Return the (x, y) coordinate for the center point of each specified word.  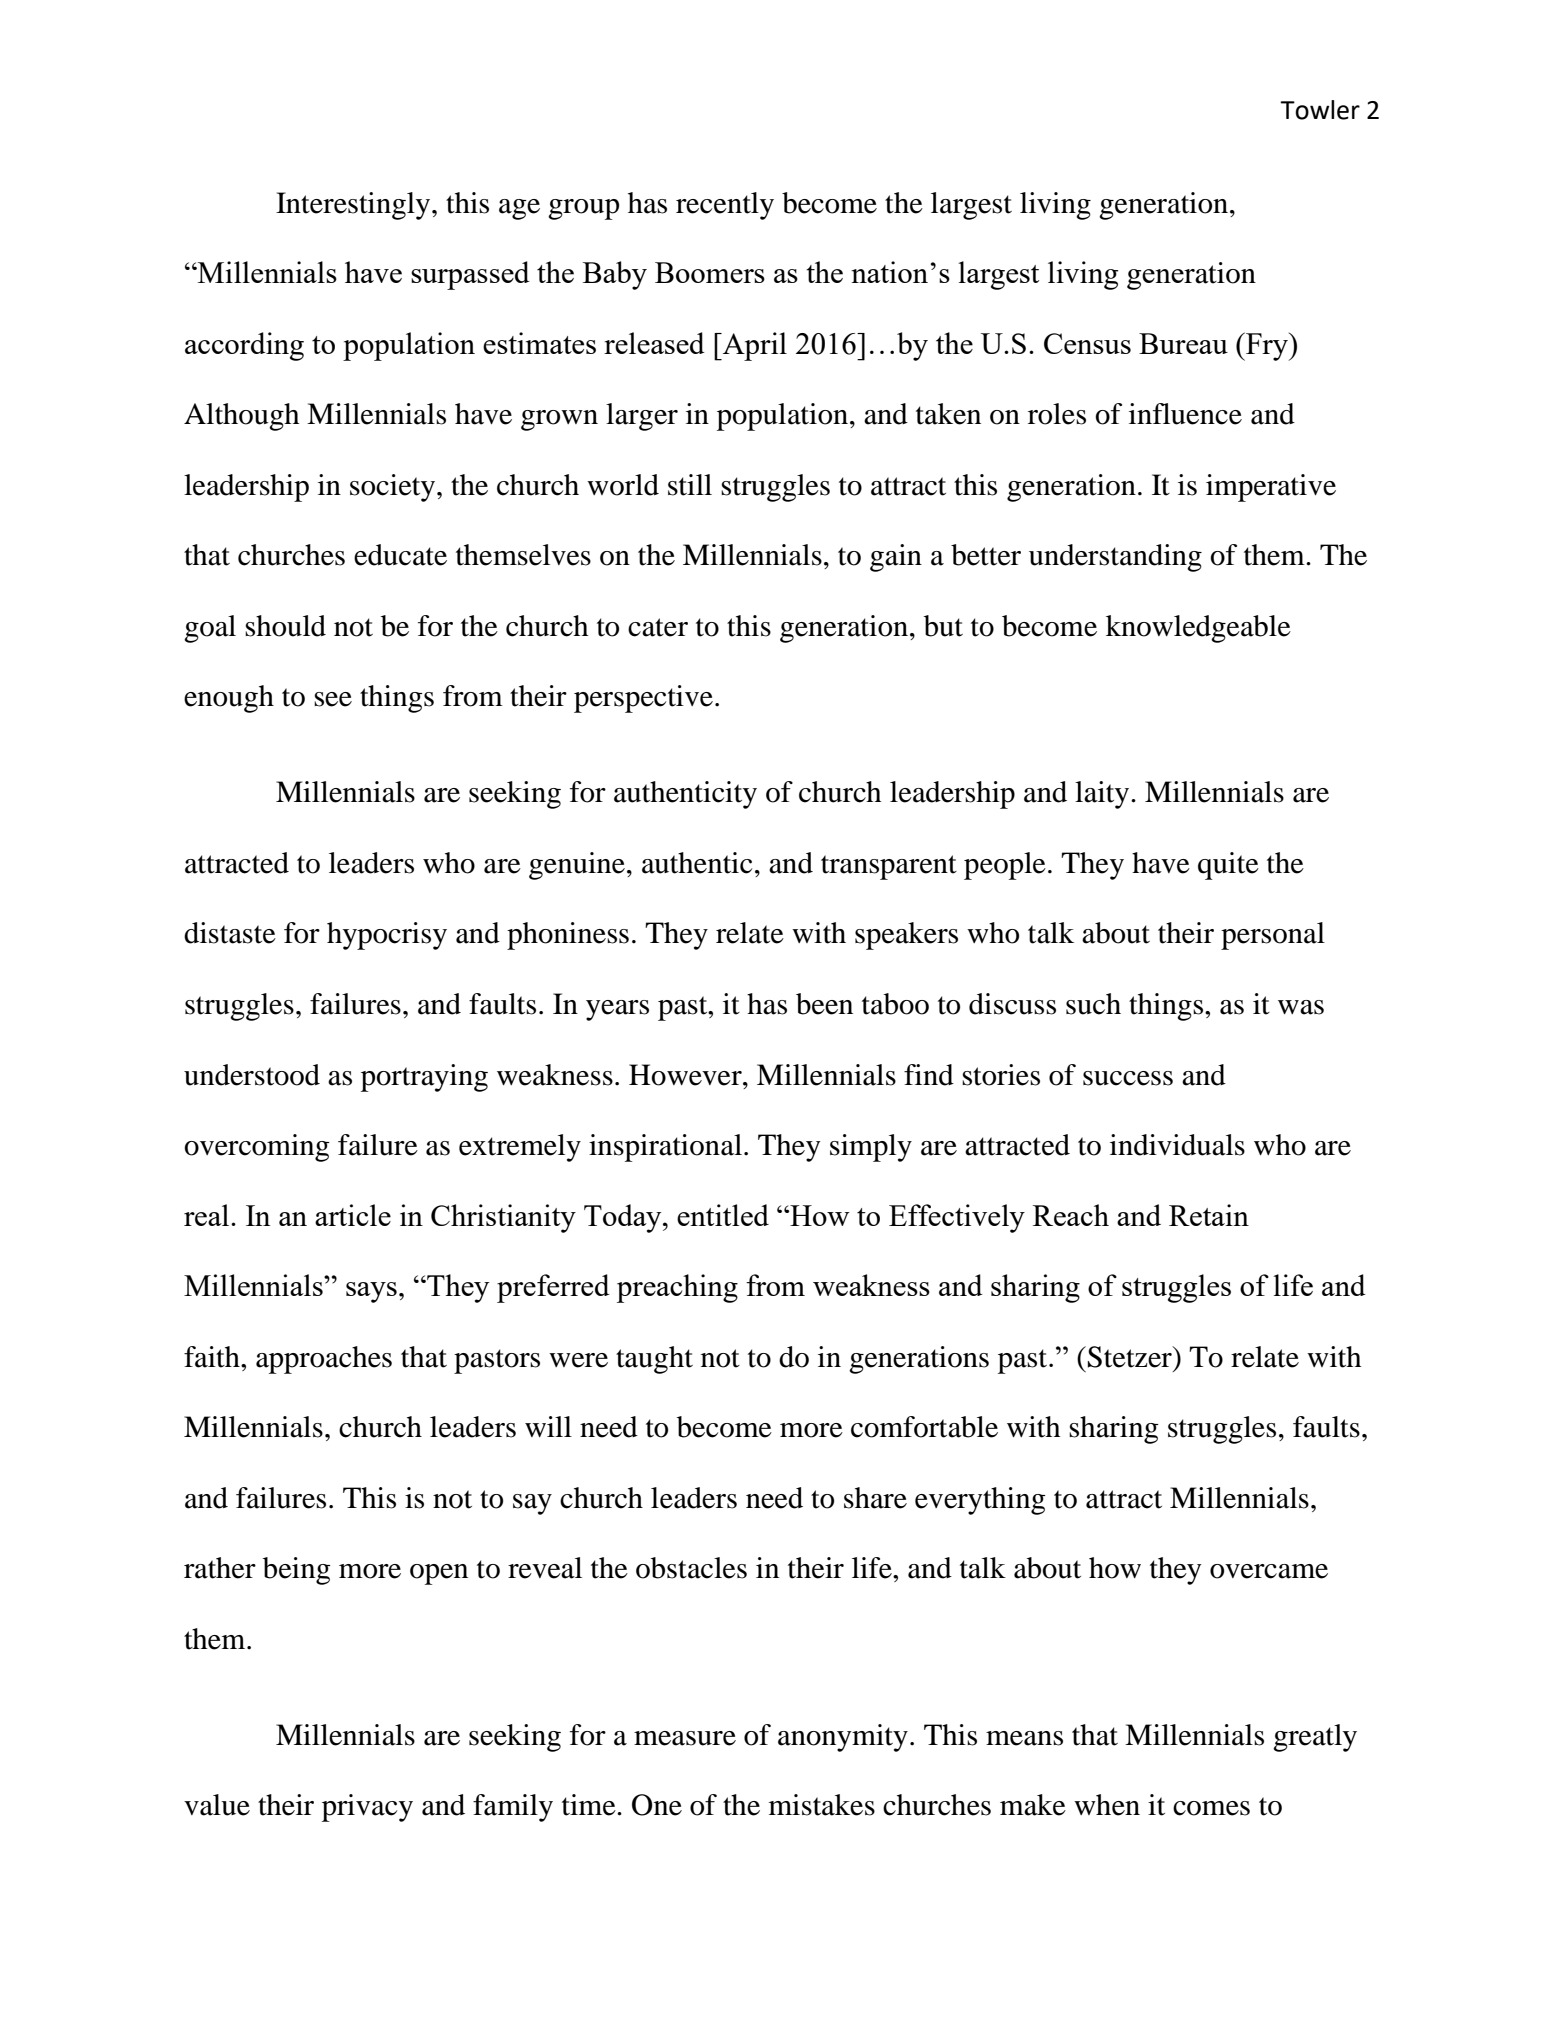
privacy (367, 1808)
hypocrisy (387, 936)
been (824, 1004)
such (1093, 1004)
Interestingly (353, 206)
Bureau (1183, 343)
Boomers (710, 272)
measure (685, 1738)
